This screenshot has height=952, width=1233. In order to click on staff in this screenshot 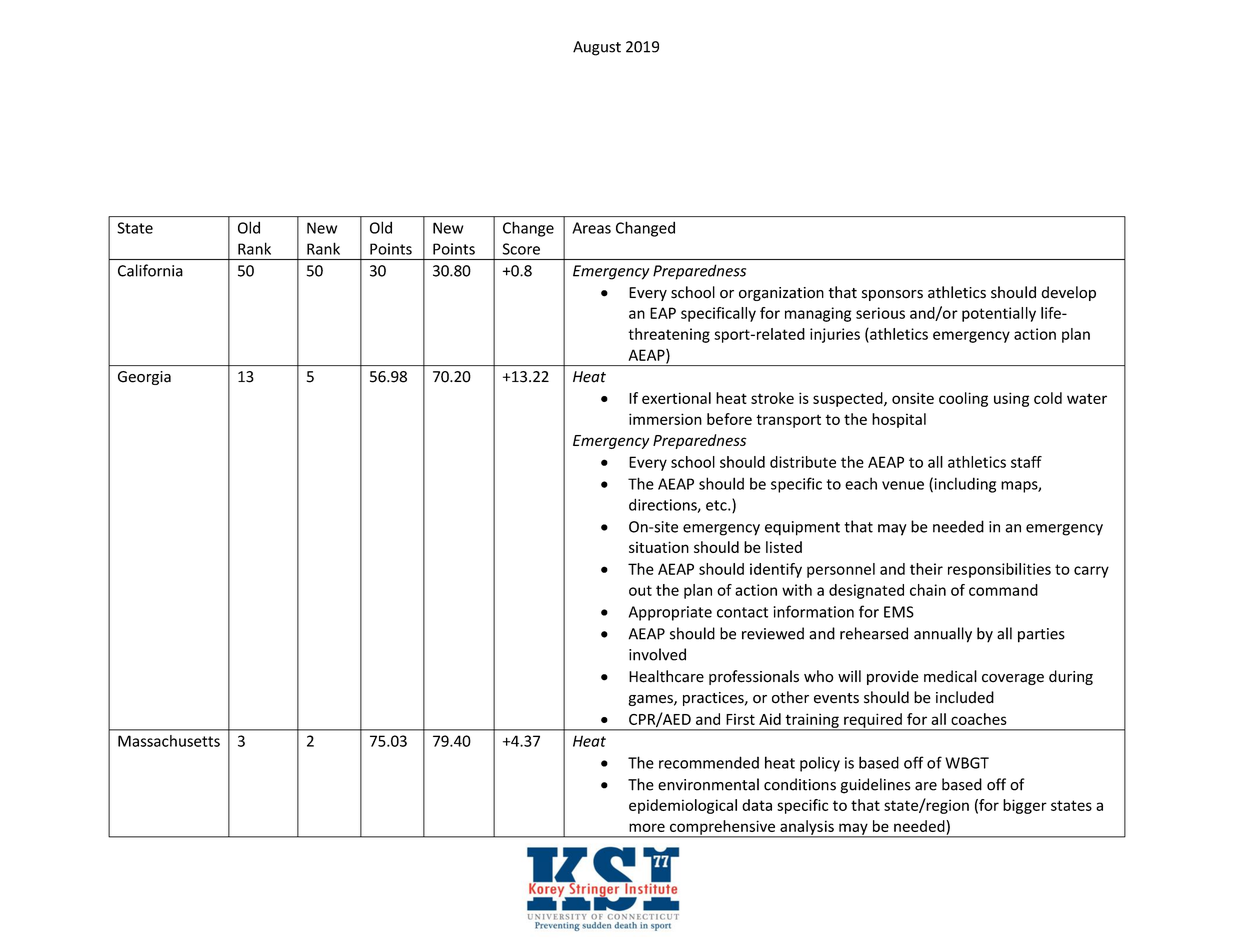, I will do `click(1026, 462)`.
